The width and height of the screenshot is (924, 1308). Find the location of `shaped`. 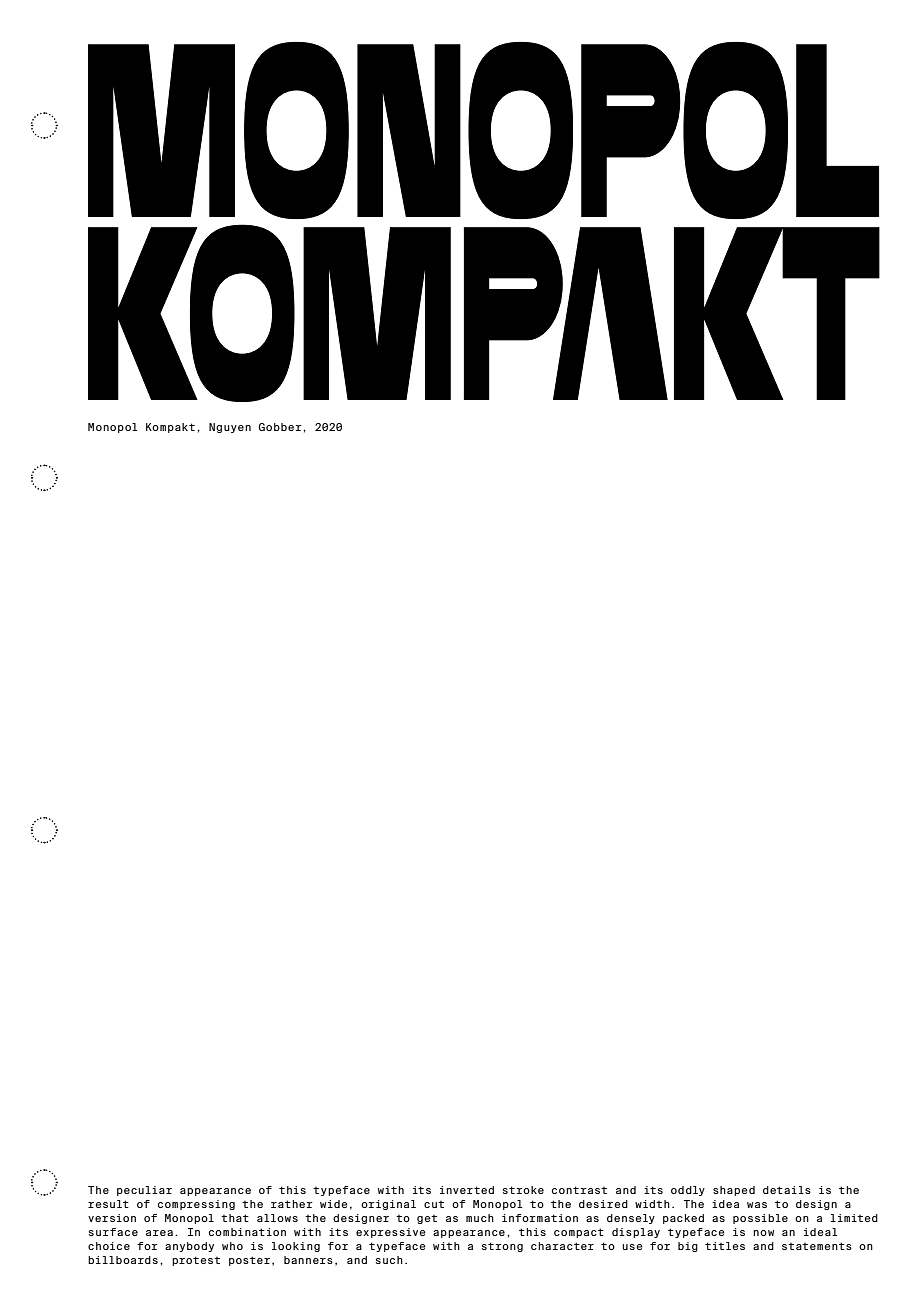

shaped is located at coordinates (734, 1191).
